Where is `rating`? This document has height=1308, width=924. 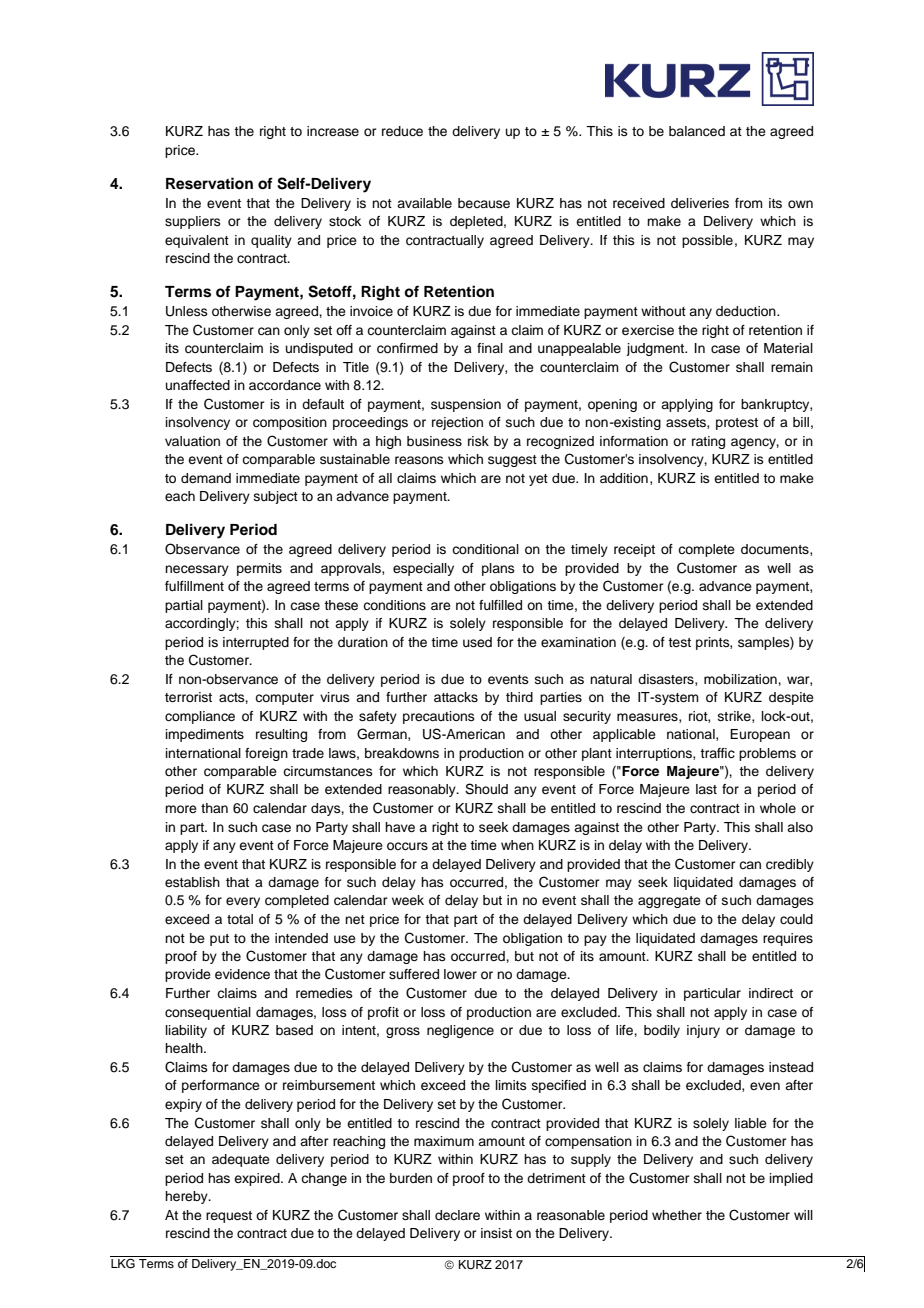
rating is located at coordinates (708, 442).
